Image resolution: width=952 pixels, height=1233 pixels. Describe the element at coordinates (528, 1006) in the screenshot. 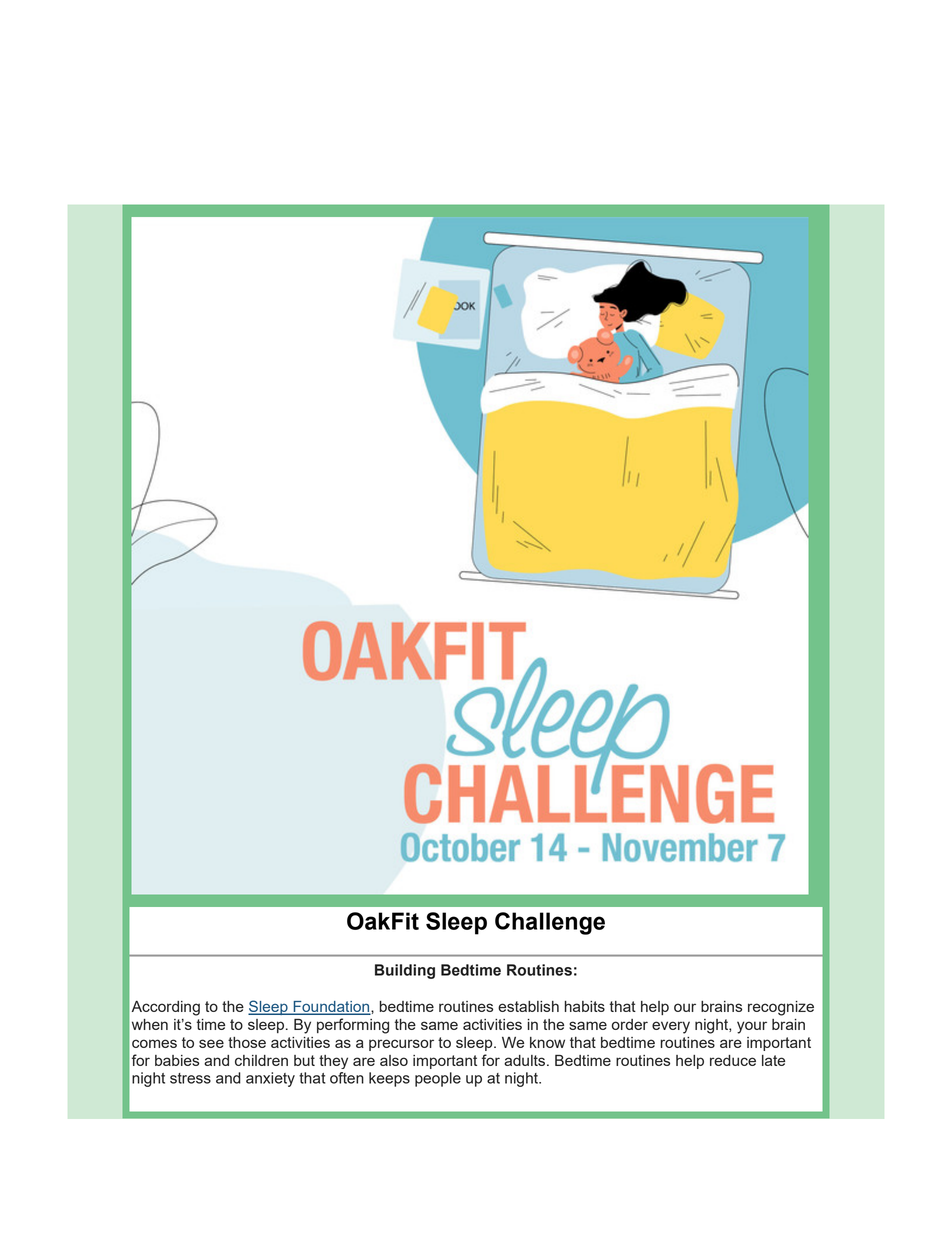

I see `establish` at that location.
